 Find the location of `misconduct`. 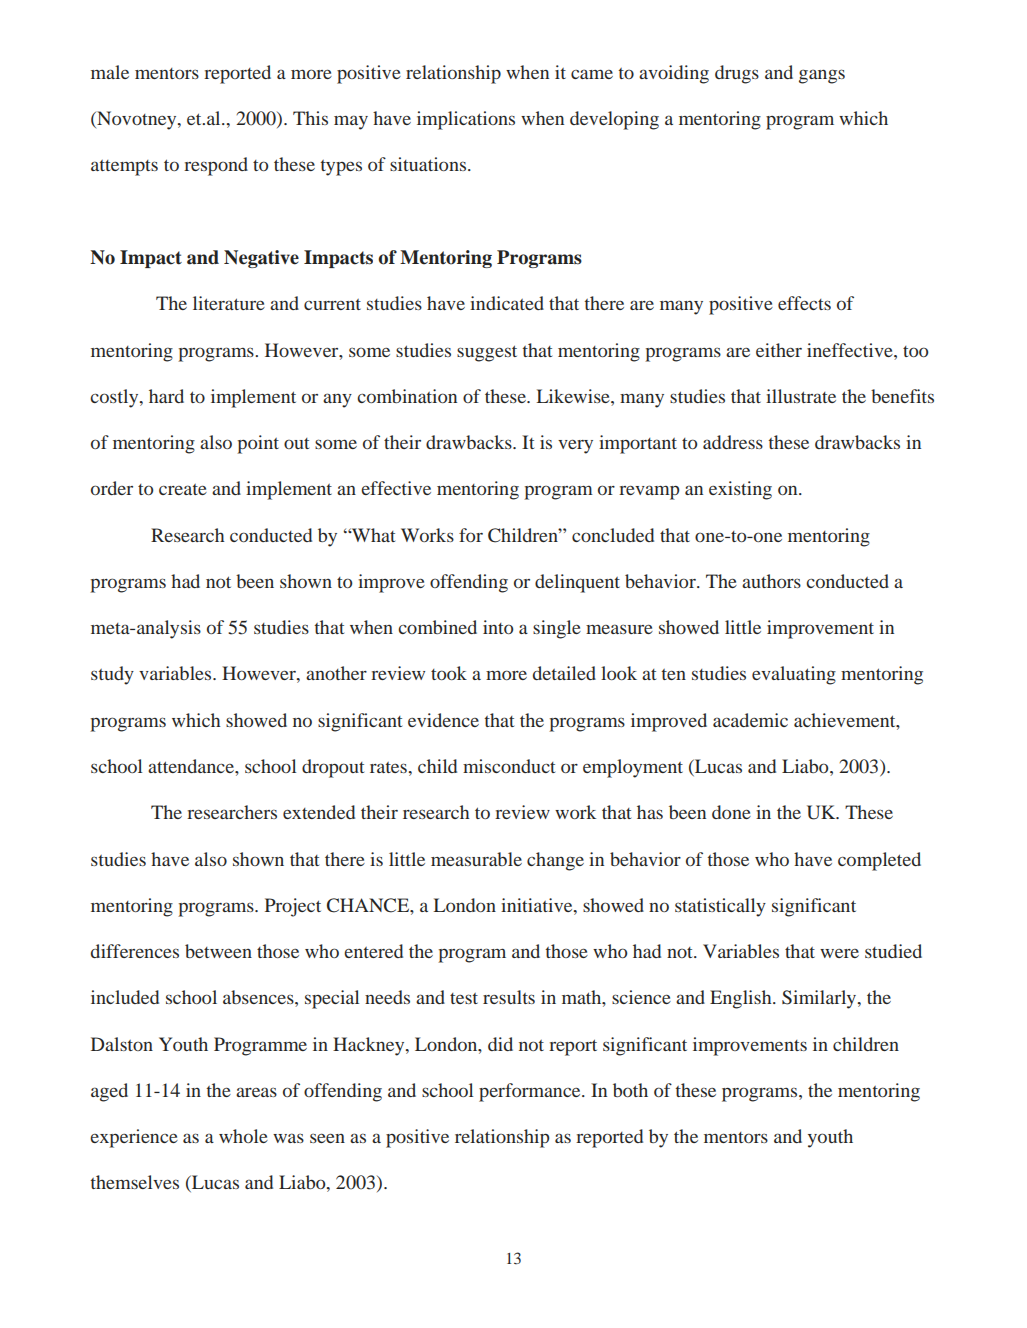

misconduct is located at coordinates (509, 766).
